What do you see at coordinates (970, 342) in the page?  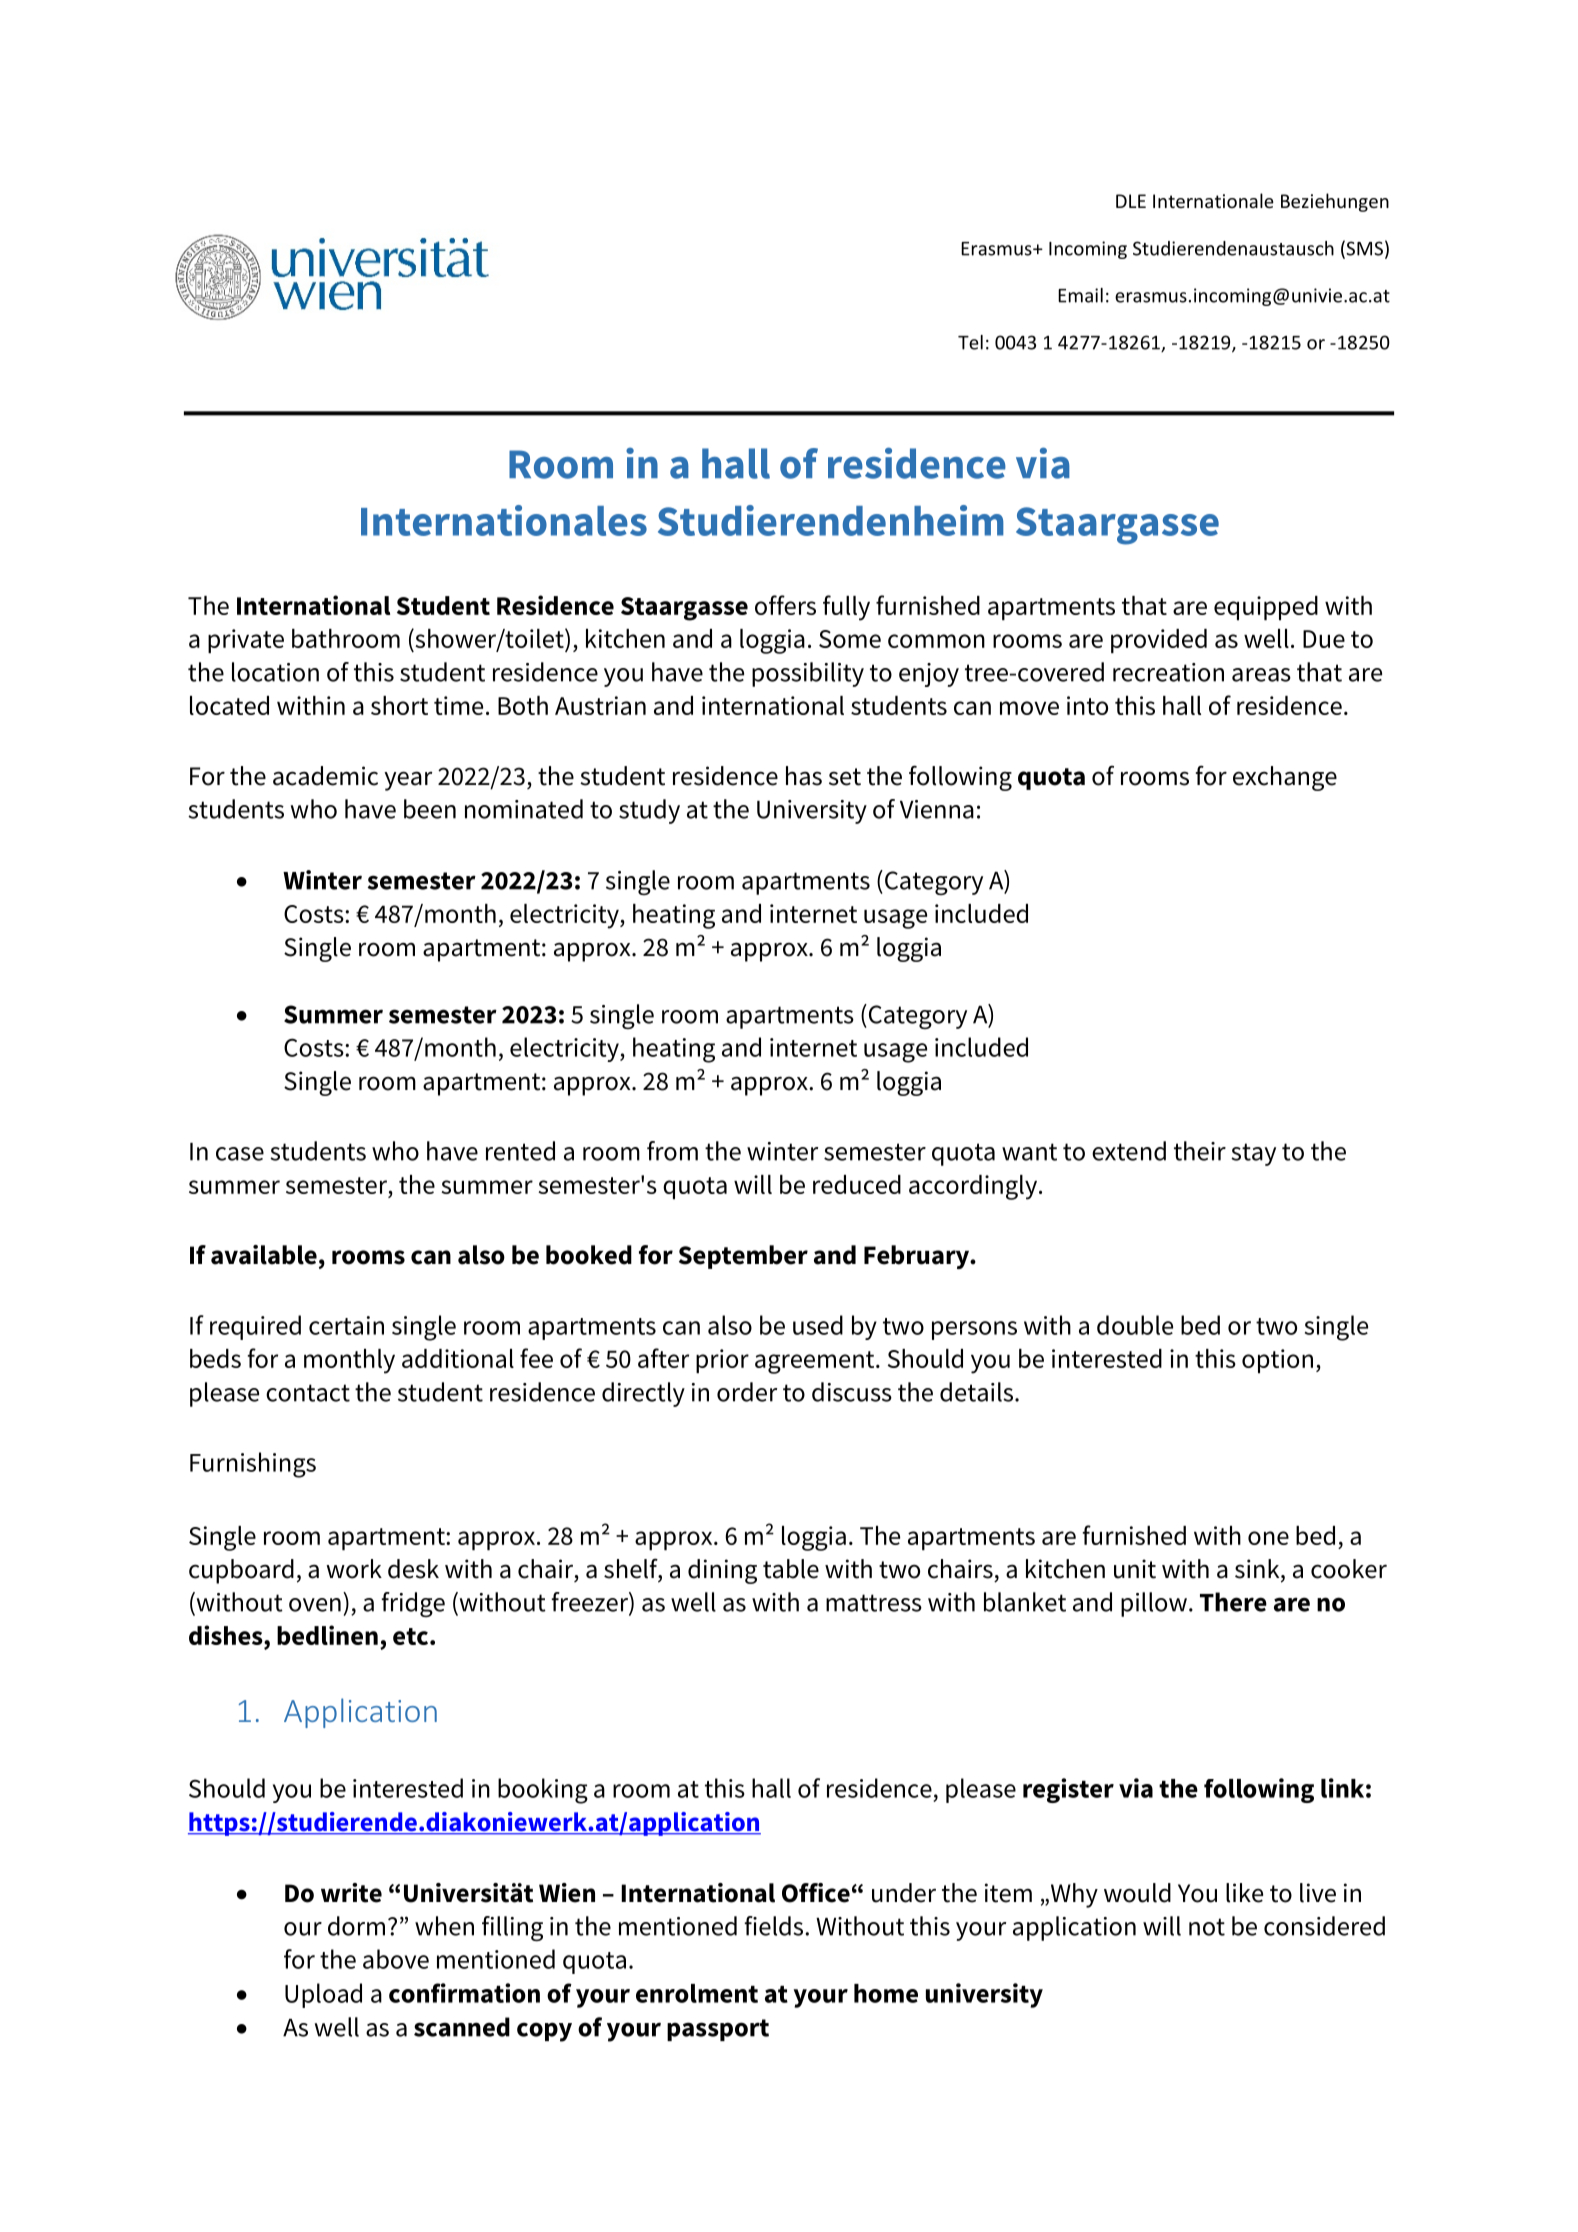 I see `Tel` at bounding box center [970, 342].
